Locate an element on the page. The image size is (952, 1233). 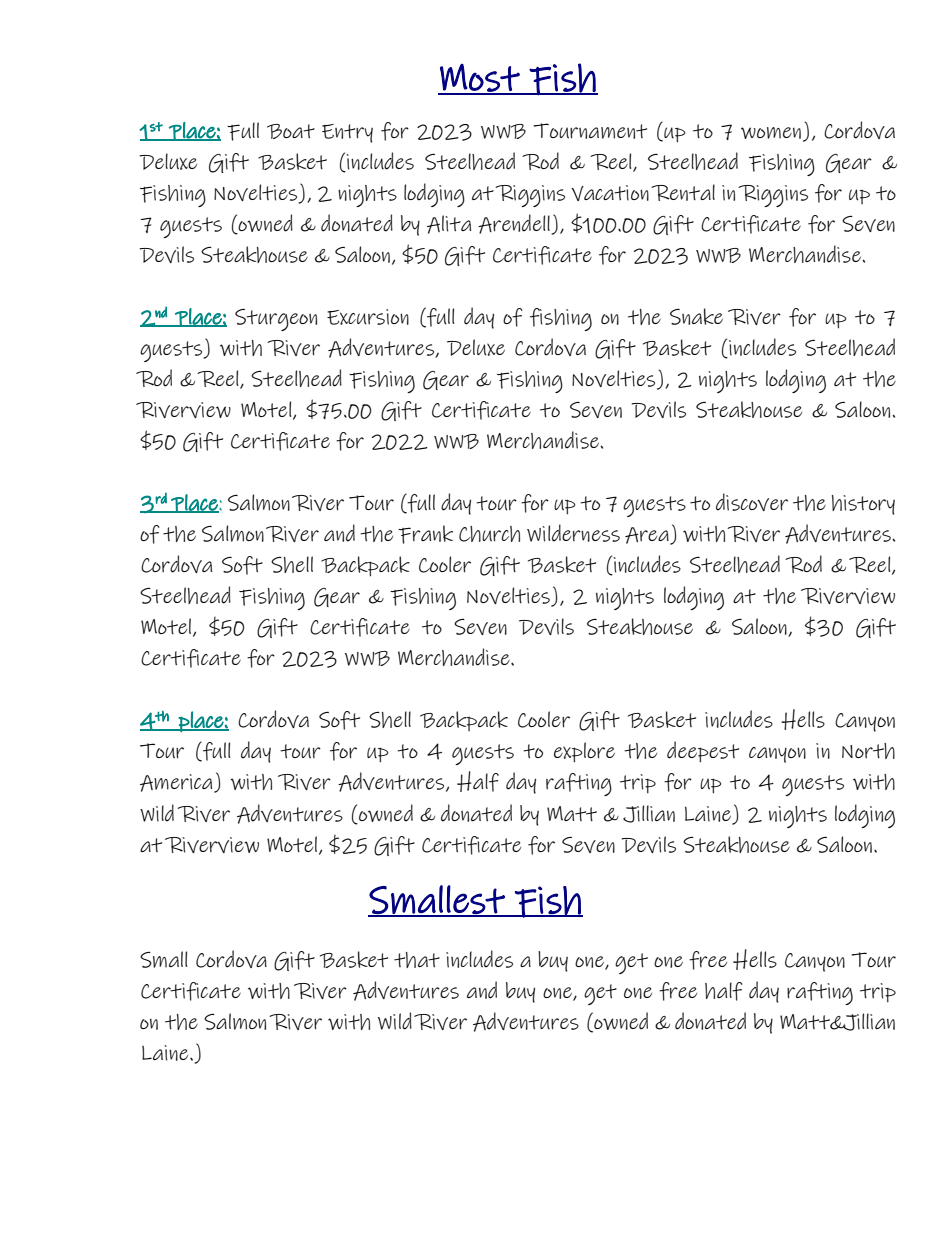
that is located at coordinates (417, 960).
